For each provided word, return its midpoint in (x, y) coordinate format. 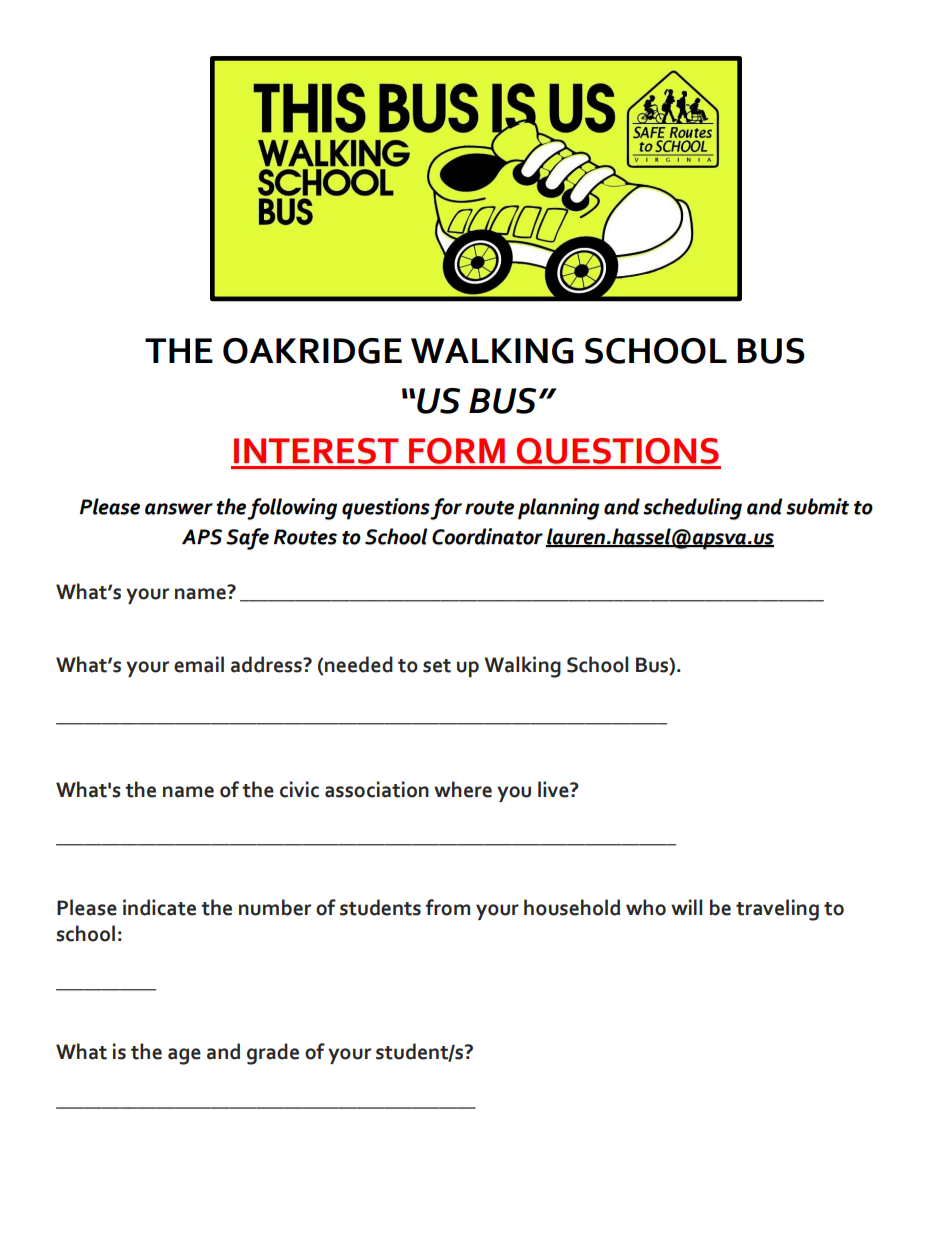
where (463, 789)
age (184, 1056)
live (554, 789)
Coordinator (487, 536)
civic (299, 789)
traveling (777, 910)
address (268, 664)
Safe (247, 539)
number (275, 907)
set (437, 666)
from (448, 907)
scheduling (692, 509)
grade (273, 1054)
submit (817, 506)
